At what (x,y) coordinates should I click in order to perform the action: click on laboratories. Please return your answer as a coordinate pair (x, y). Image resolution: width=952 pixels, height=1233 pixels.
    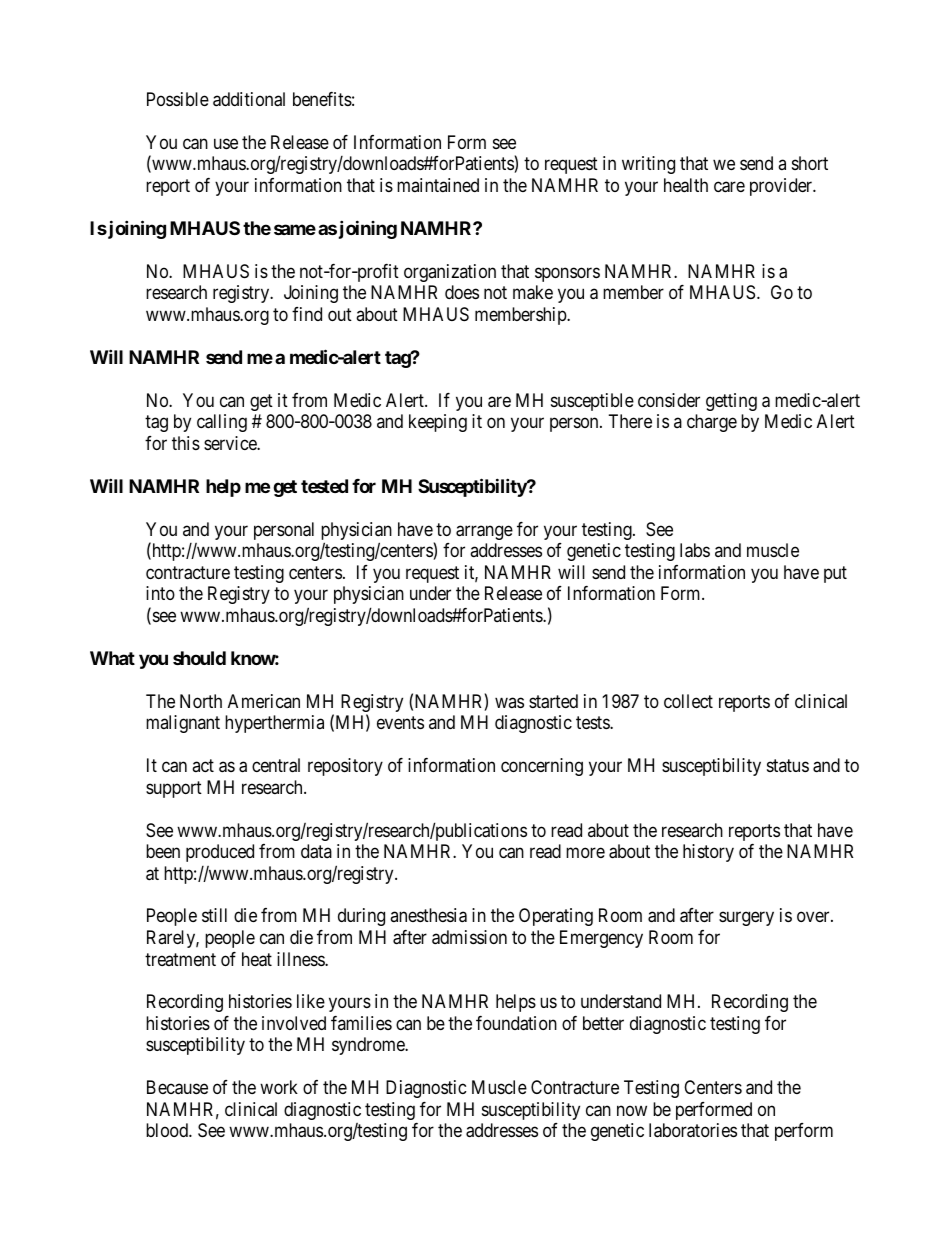
    Looking at the image, I should click on (693, 1130).
